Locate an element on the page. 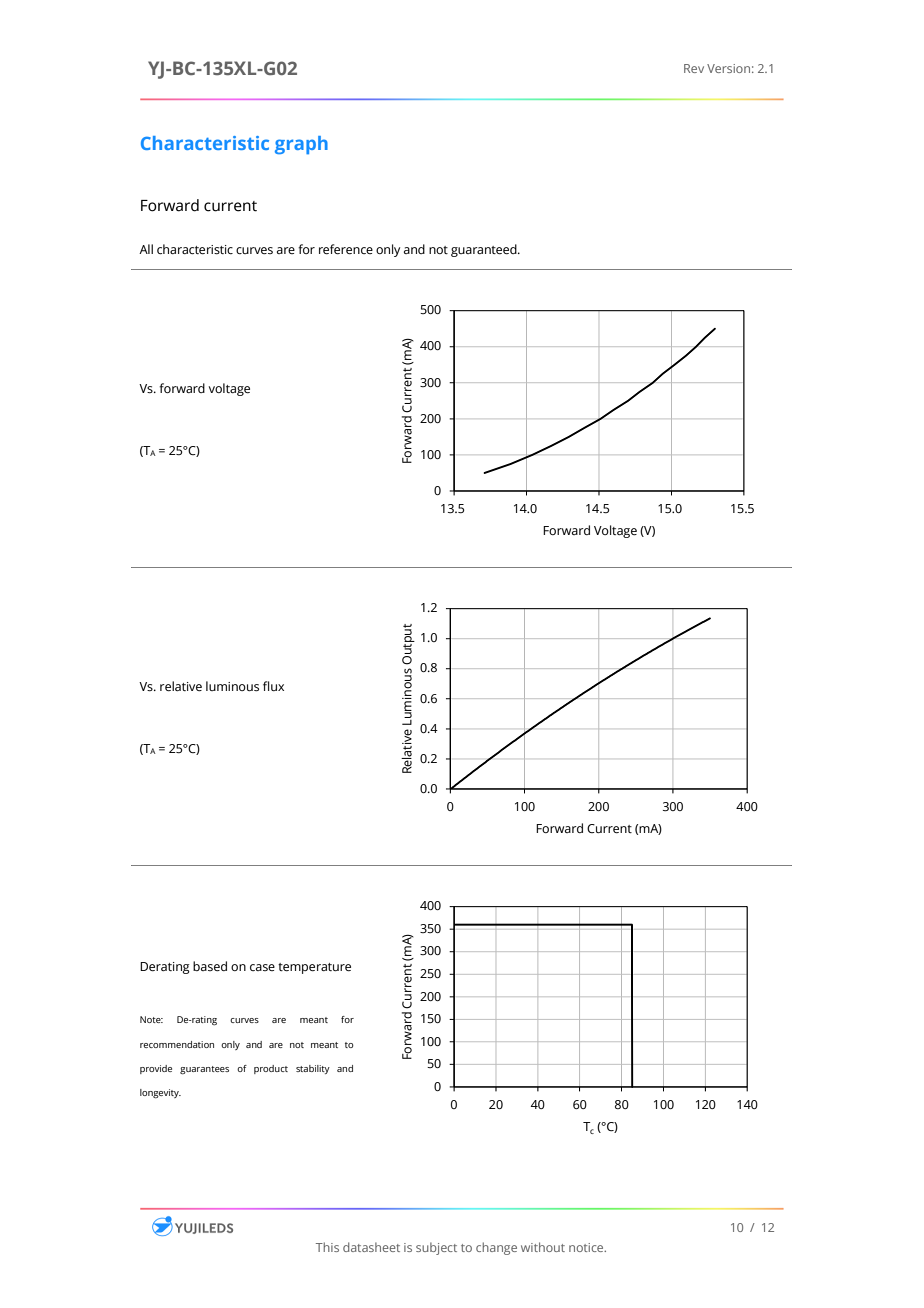 The width and height of the image is (924, 1308). temperature is located at coordinates (314, 968).
